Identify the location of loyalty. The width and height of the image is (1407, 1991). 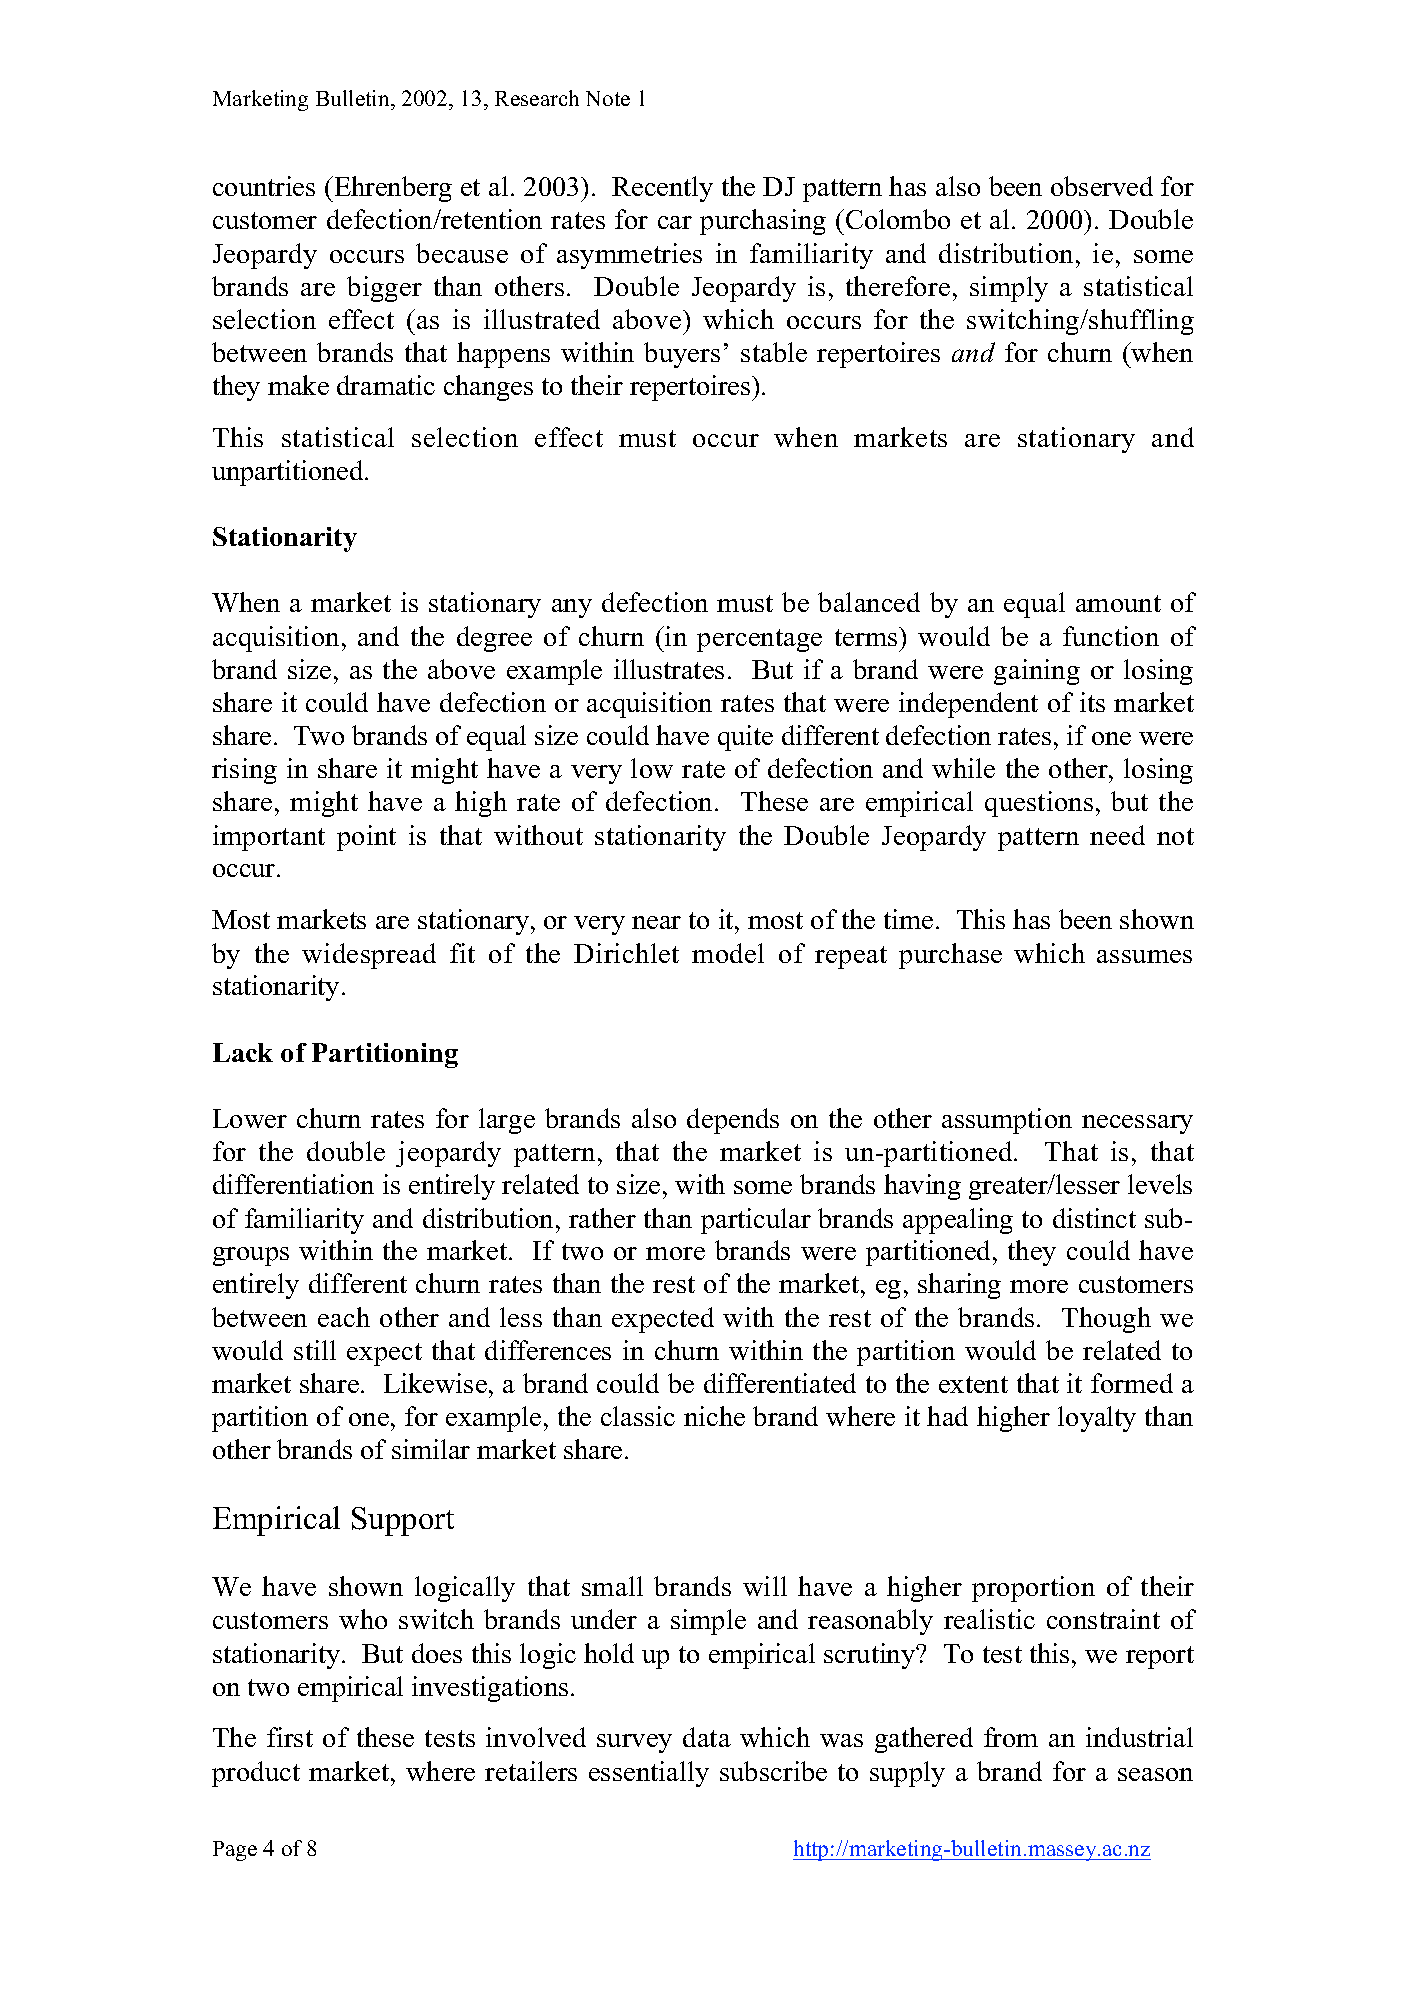
(1097, 1419).
